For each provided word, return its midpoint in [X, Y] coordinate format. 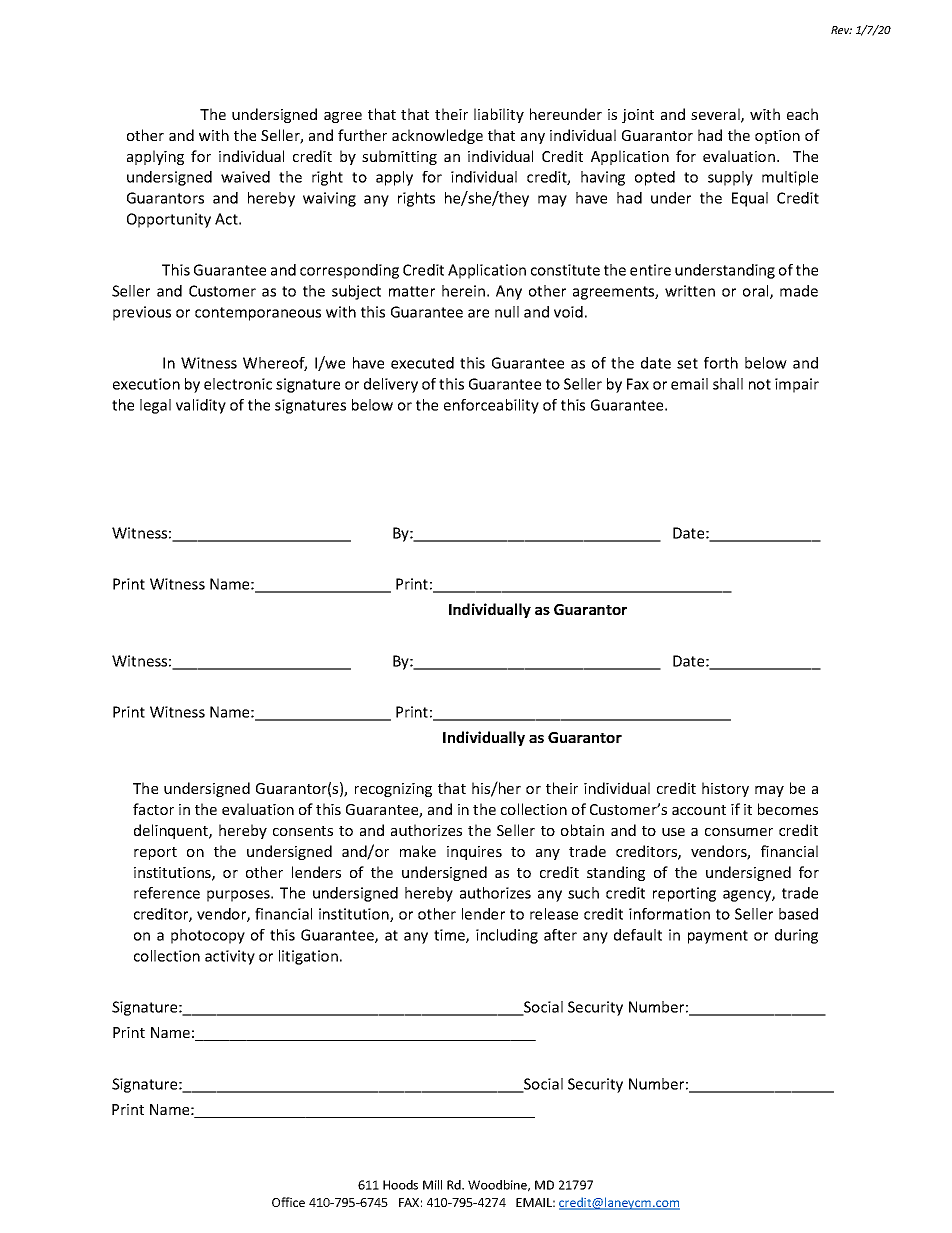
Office [288, 1202]
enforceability [491, 406]
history [725, 789]
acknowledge [437, 136]
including [507, 936]
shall [728, 384]
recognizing [393, 790]
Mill [432, 1185]
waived [245, 177]
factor [153, 809]
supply [730, 178]
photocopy [208, 936]
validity [201, 406]
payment [718, 937]
